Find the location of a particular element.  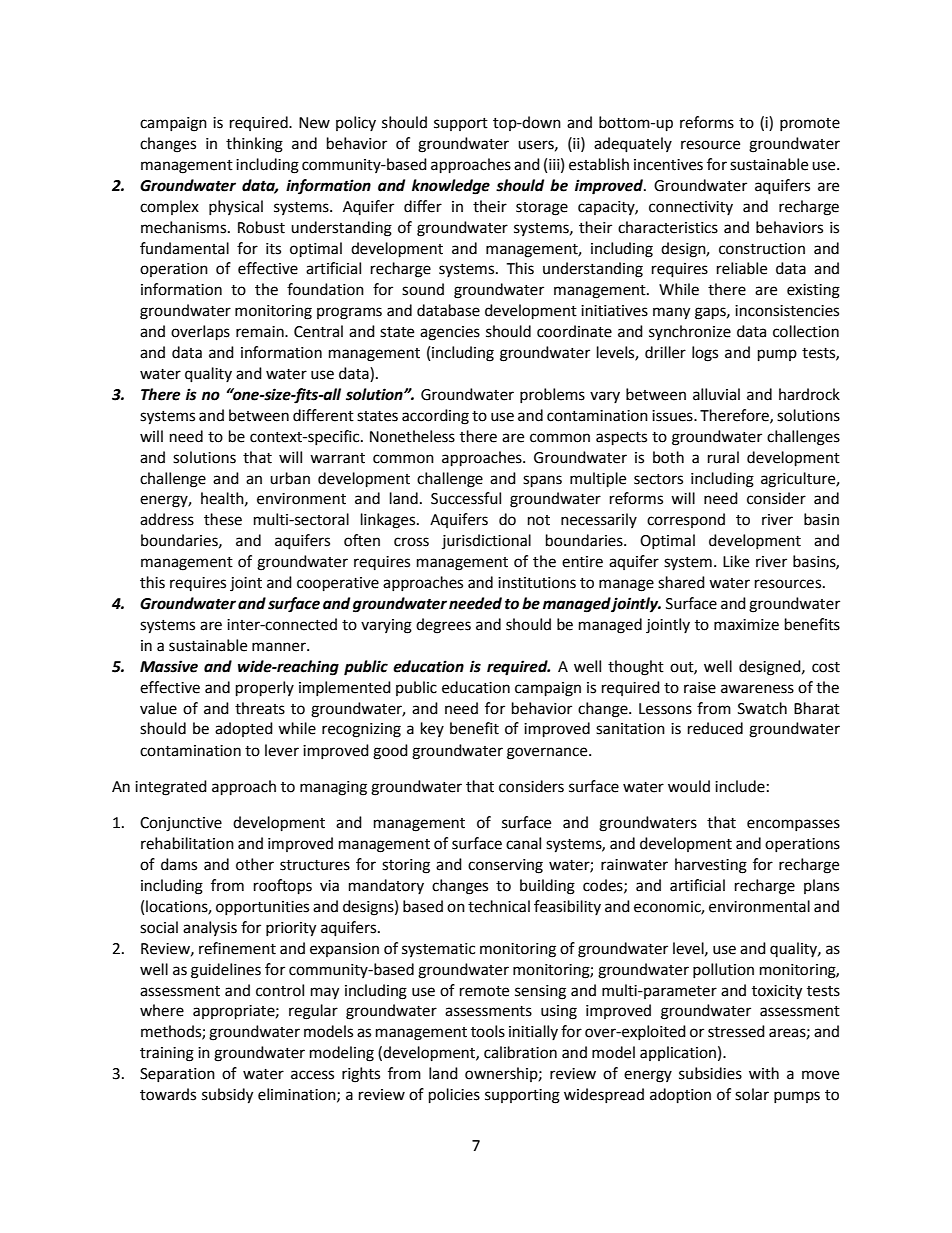

promote is located at coordinates (810, 124).
